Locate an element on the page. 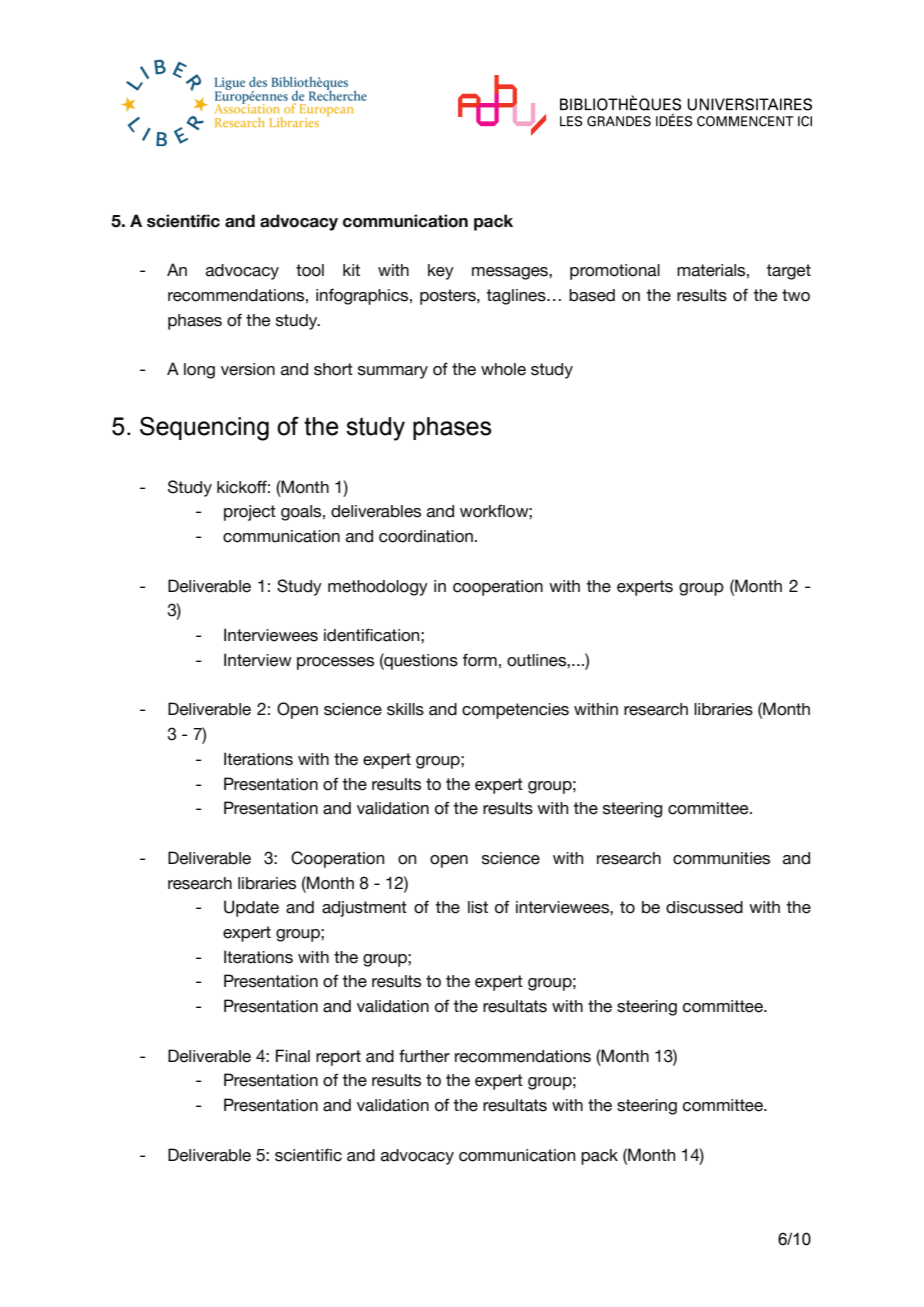 The image size is (924, 1307). Final is located at coordinates (293, 1056).
